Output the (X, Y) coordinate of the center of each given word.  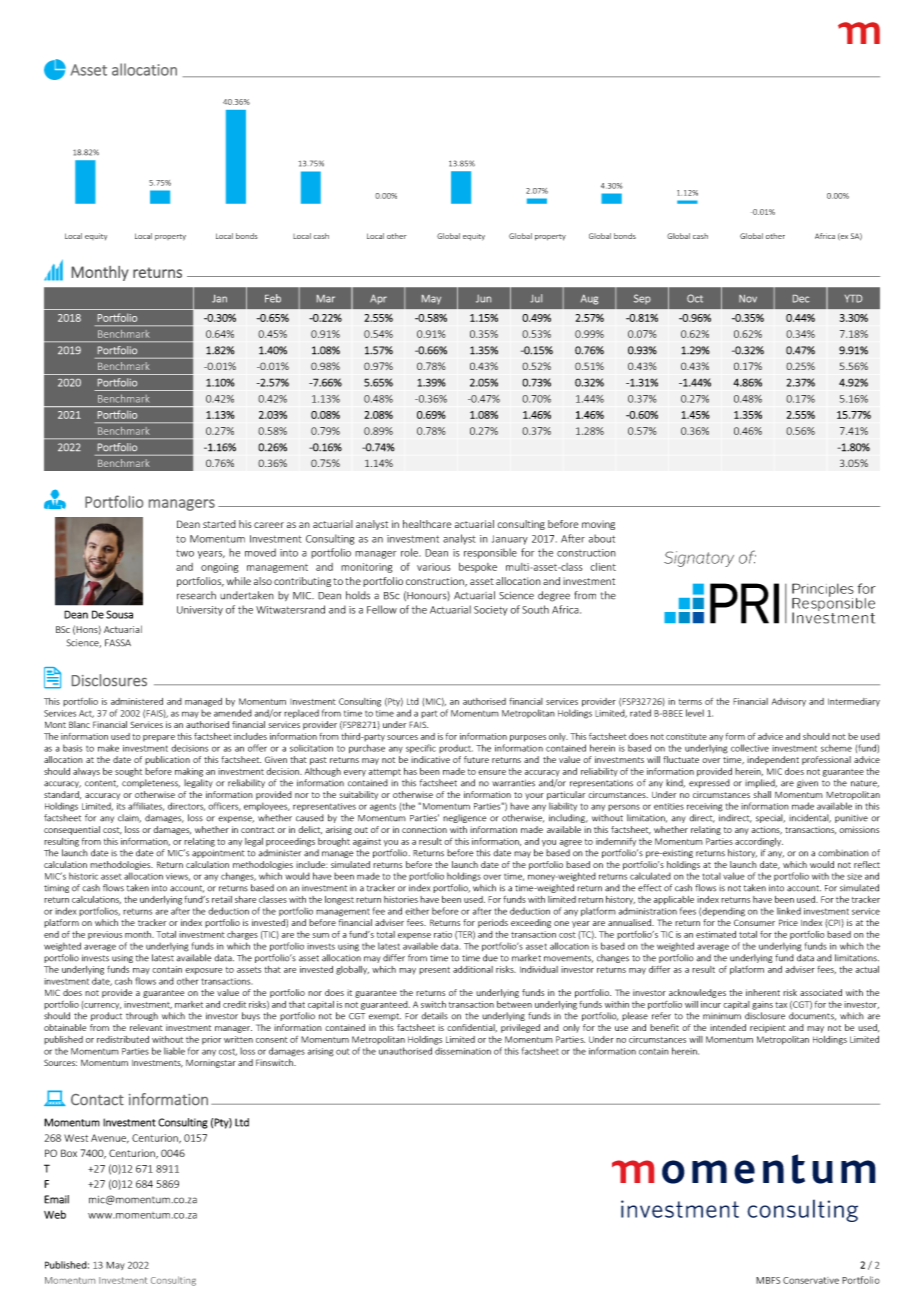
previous (105, 935)
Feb (273, 298)
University (200, 611)
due (490, 958)
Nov (748, 299)
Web (55, 1214)
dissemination (463, 1051)
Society (491, 611)
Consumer (754, 922)
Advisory (789, 702)
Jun (483, 299)
